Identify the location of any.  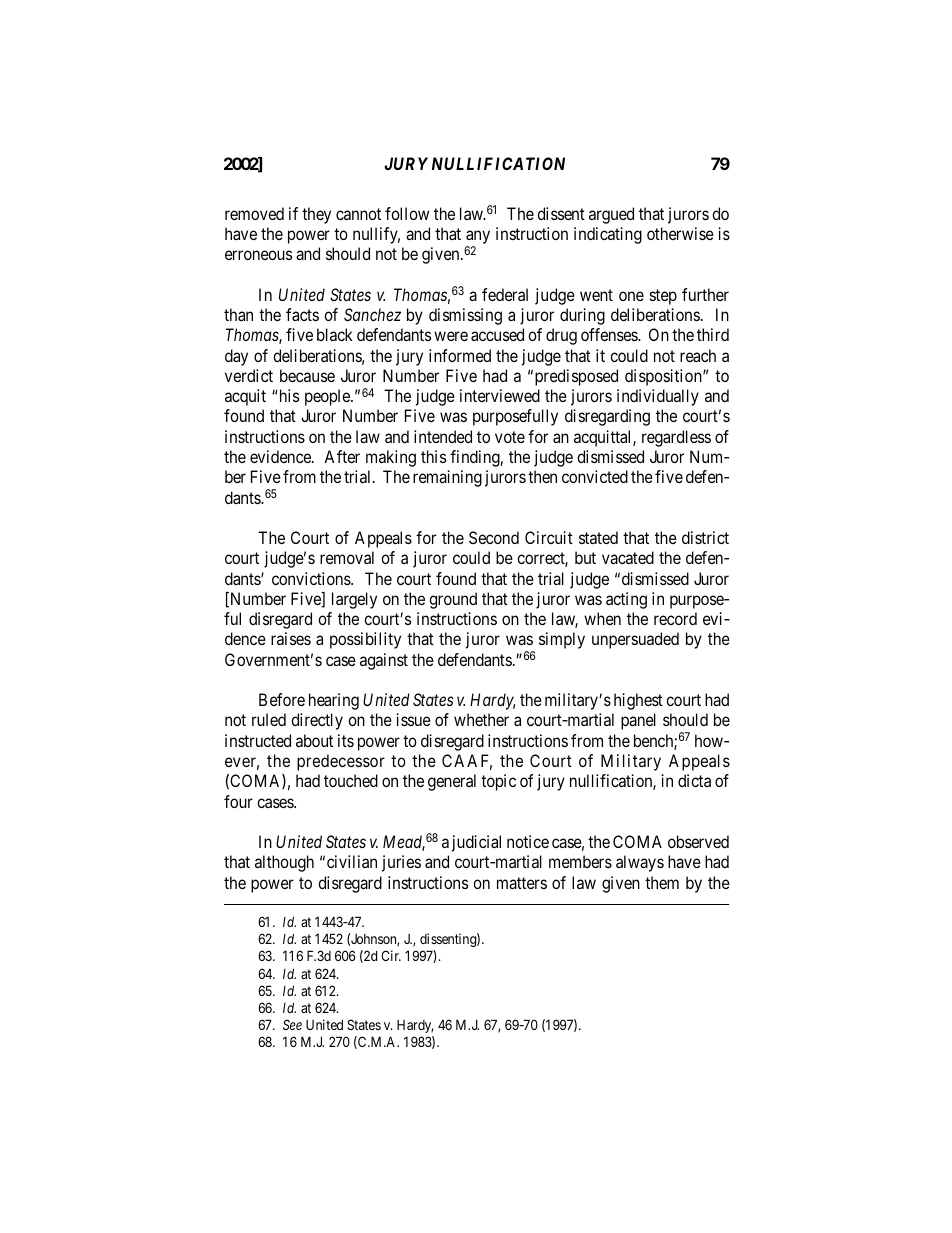
(478, 238).
